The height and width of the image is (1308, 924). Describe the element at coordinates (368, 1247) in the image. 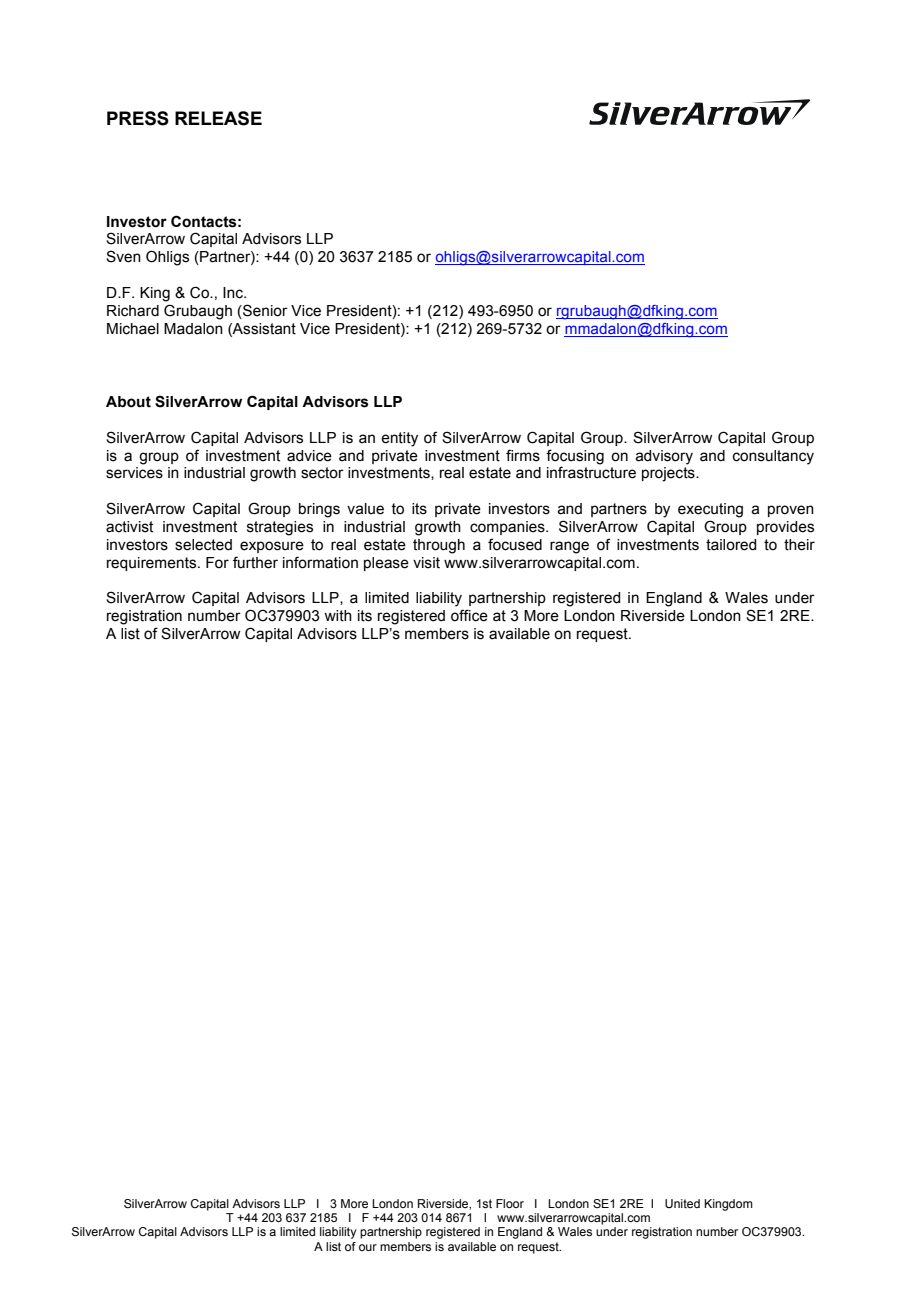

I see `our` at that location.
